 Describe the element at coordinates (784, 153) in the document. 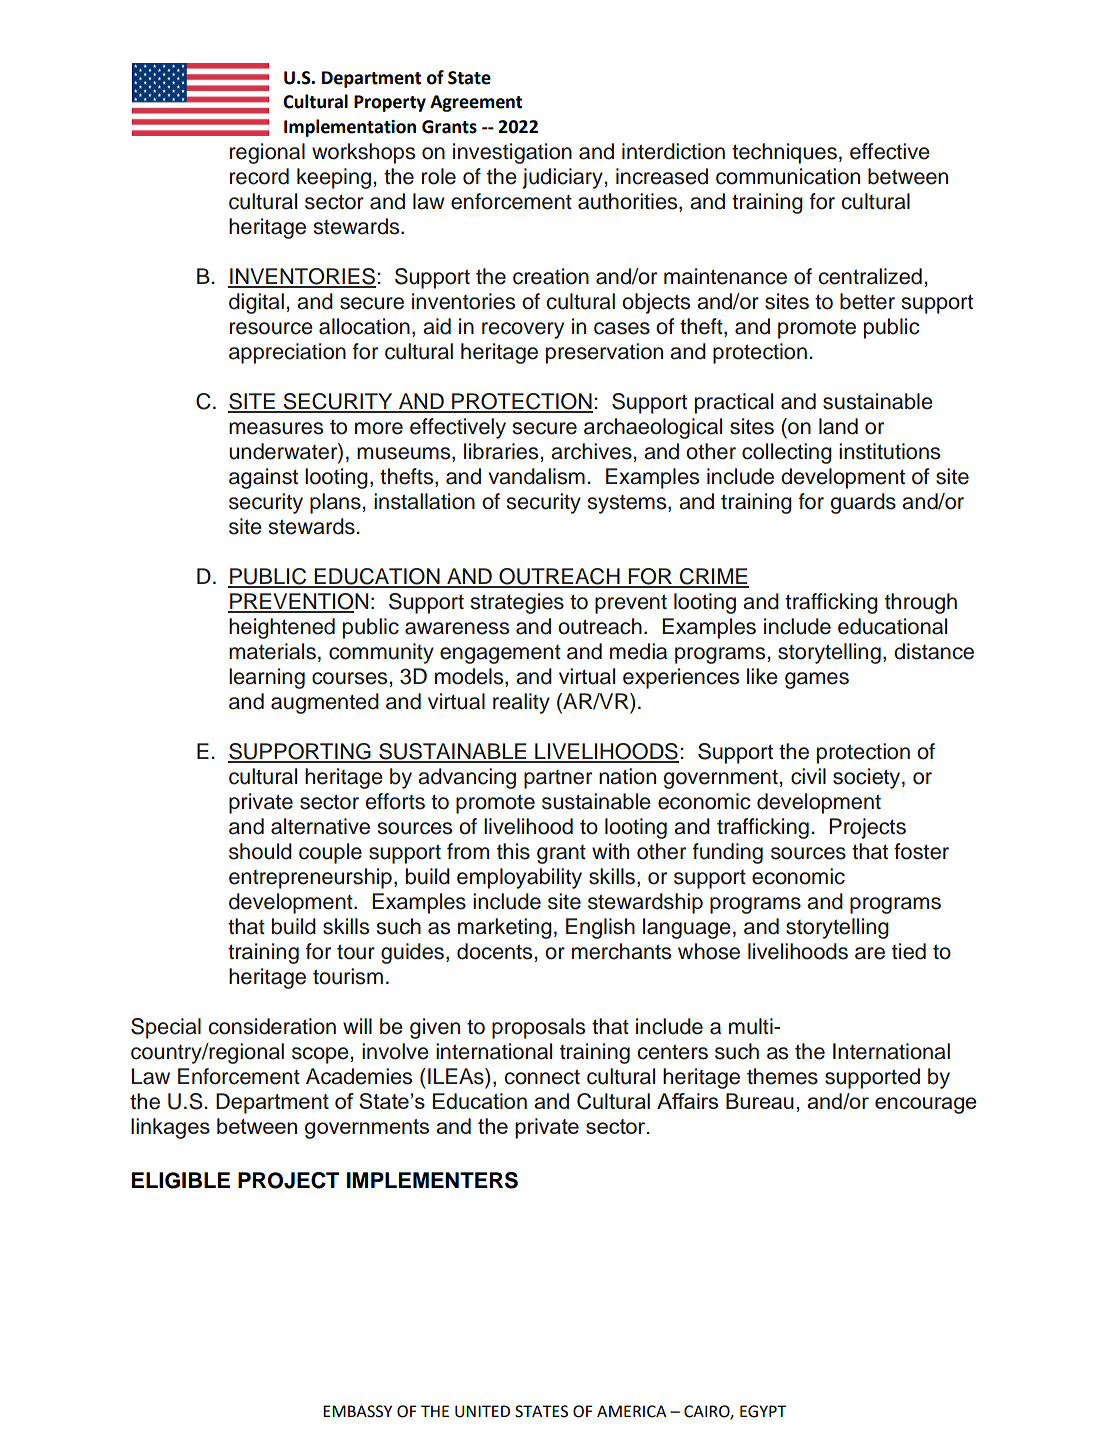

I see `techniques` at that location.
